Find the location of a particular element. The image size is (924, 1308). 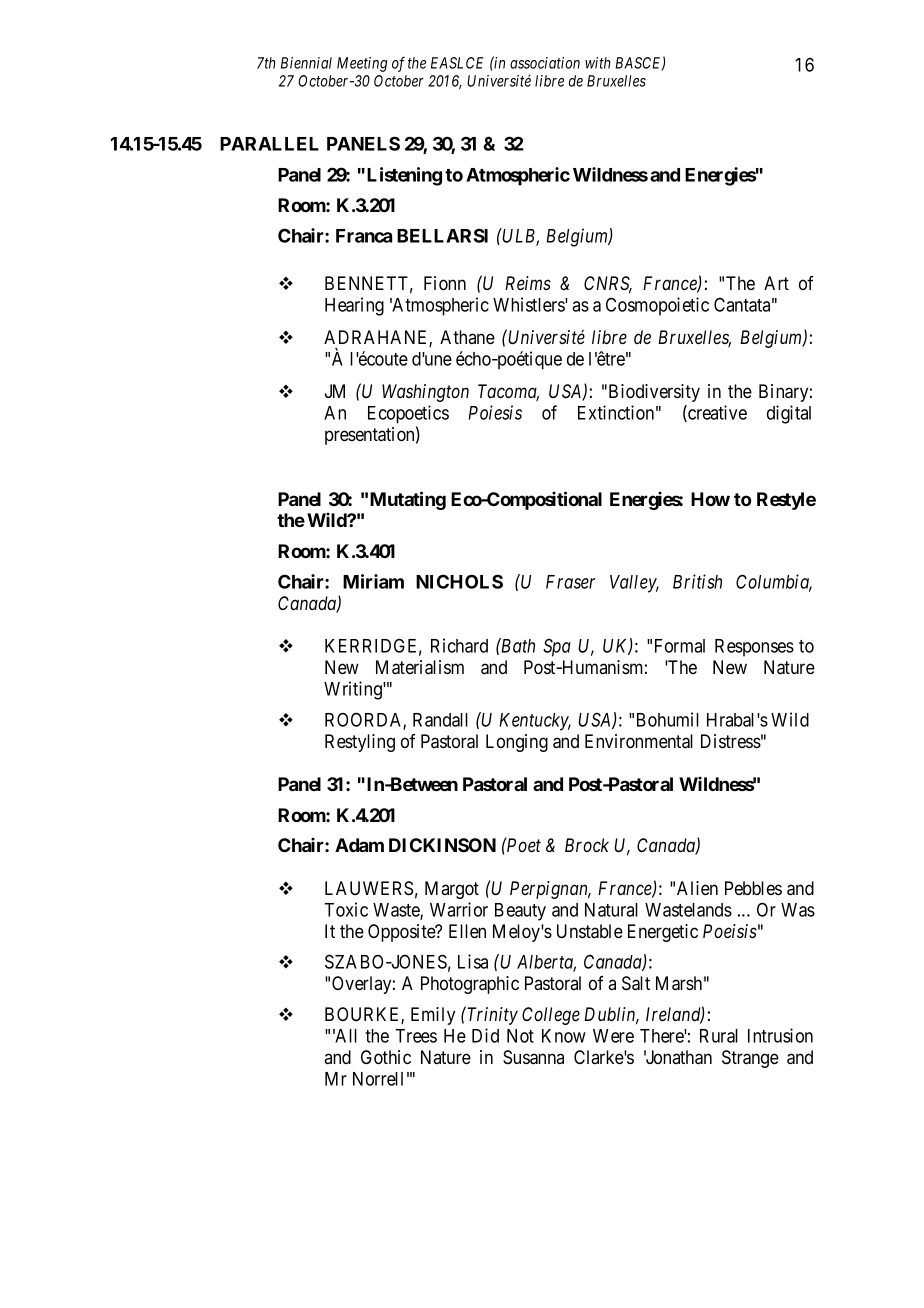

CNRS is located at coordinates (608, 284).
